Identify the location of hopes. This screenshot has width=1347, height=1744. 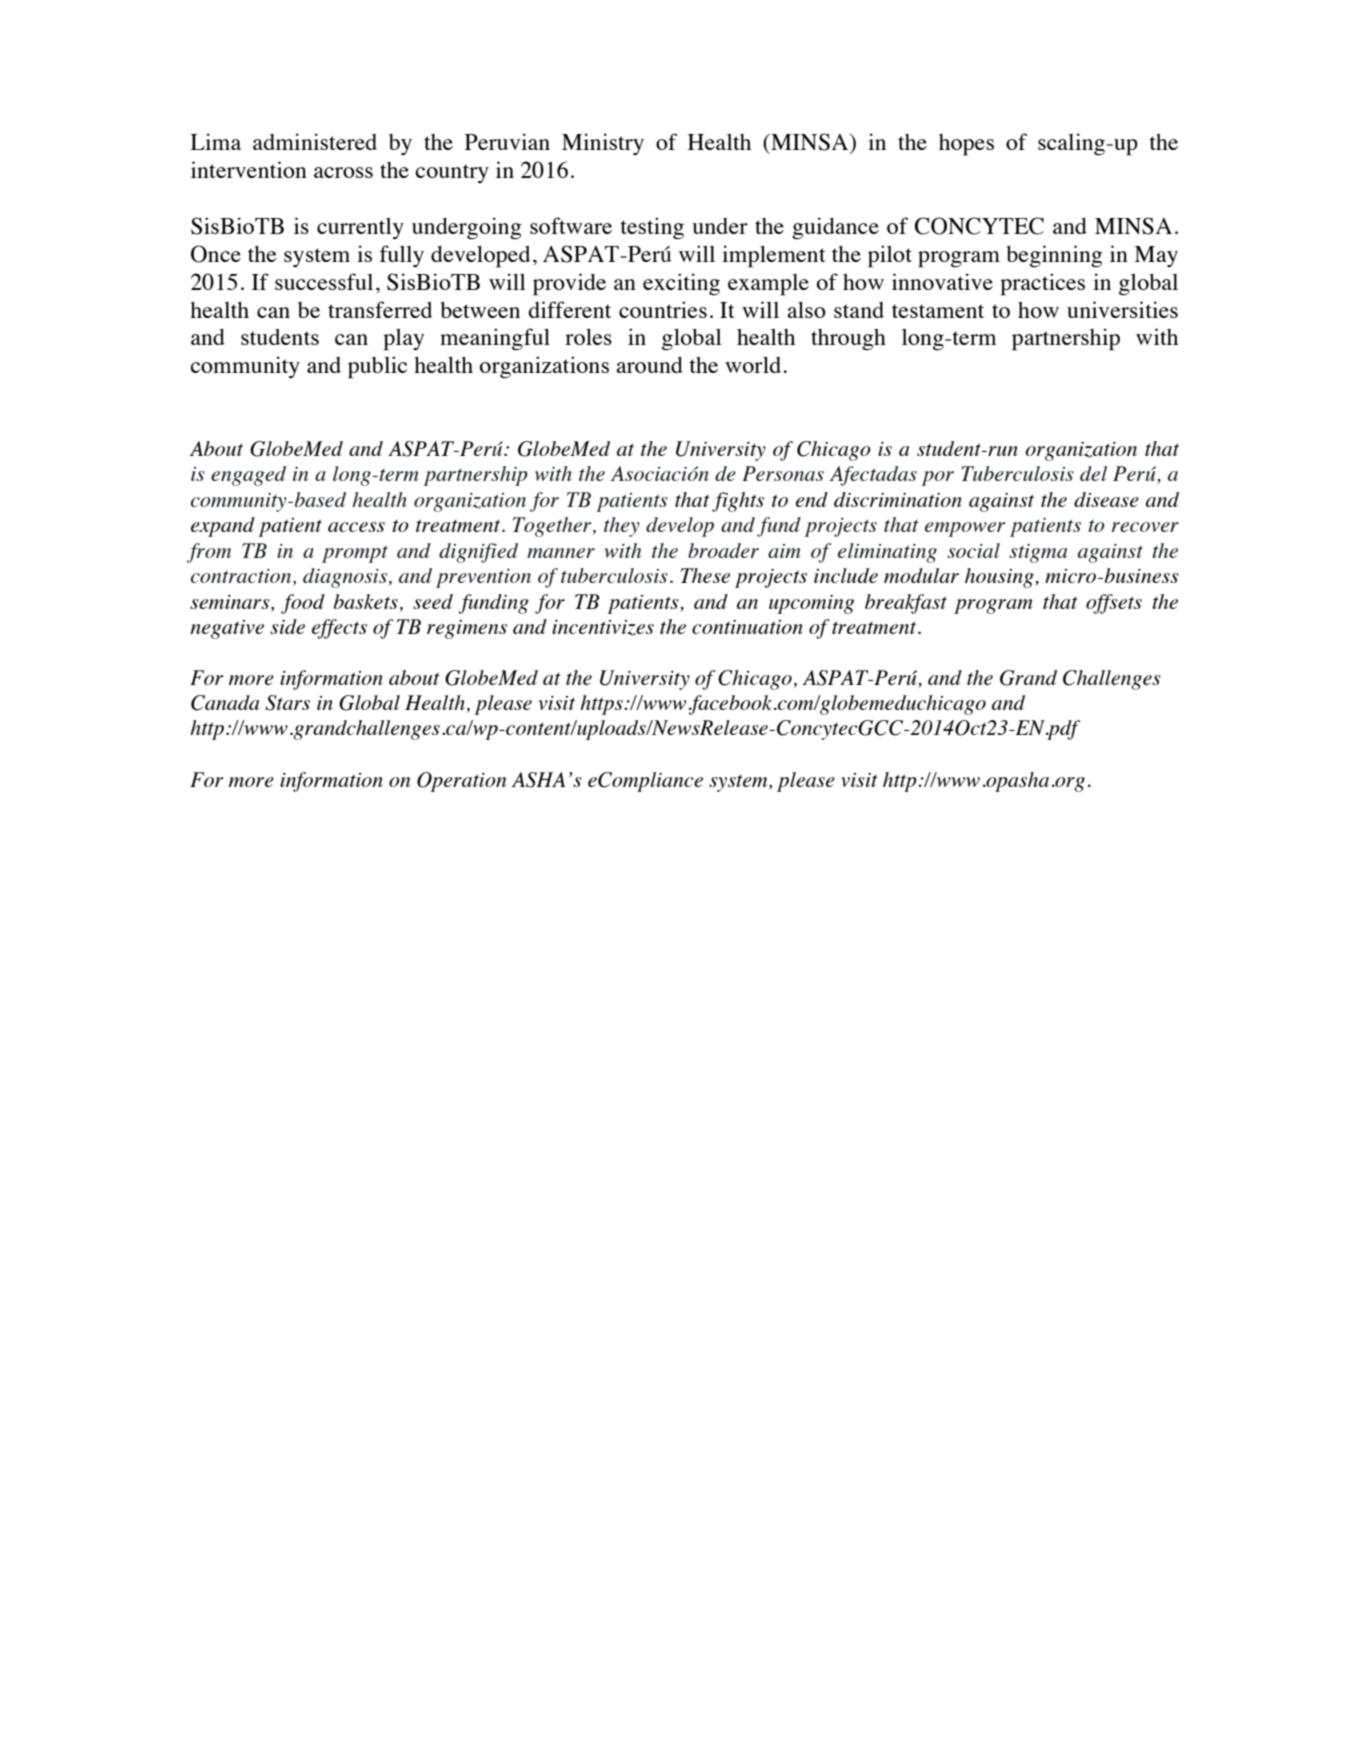
(966, 145).
